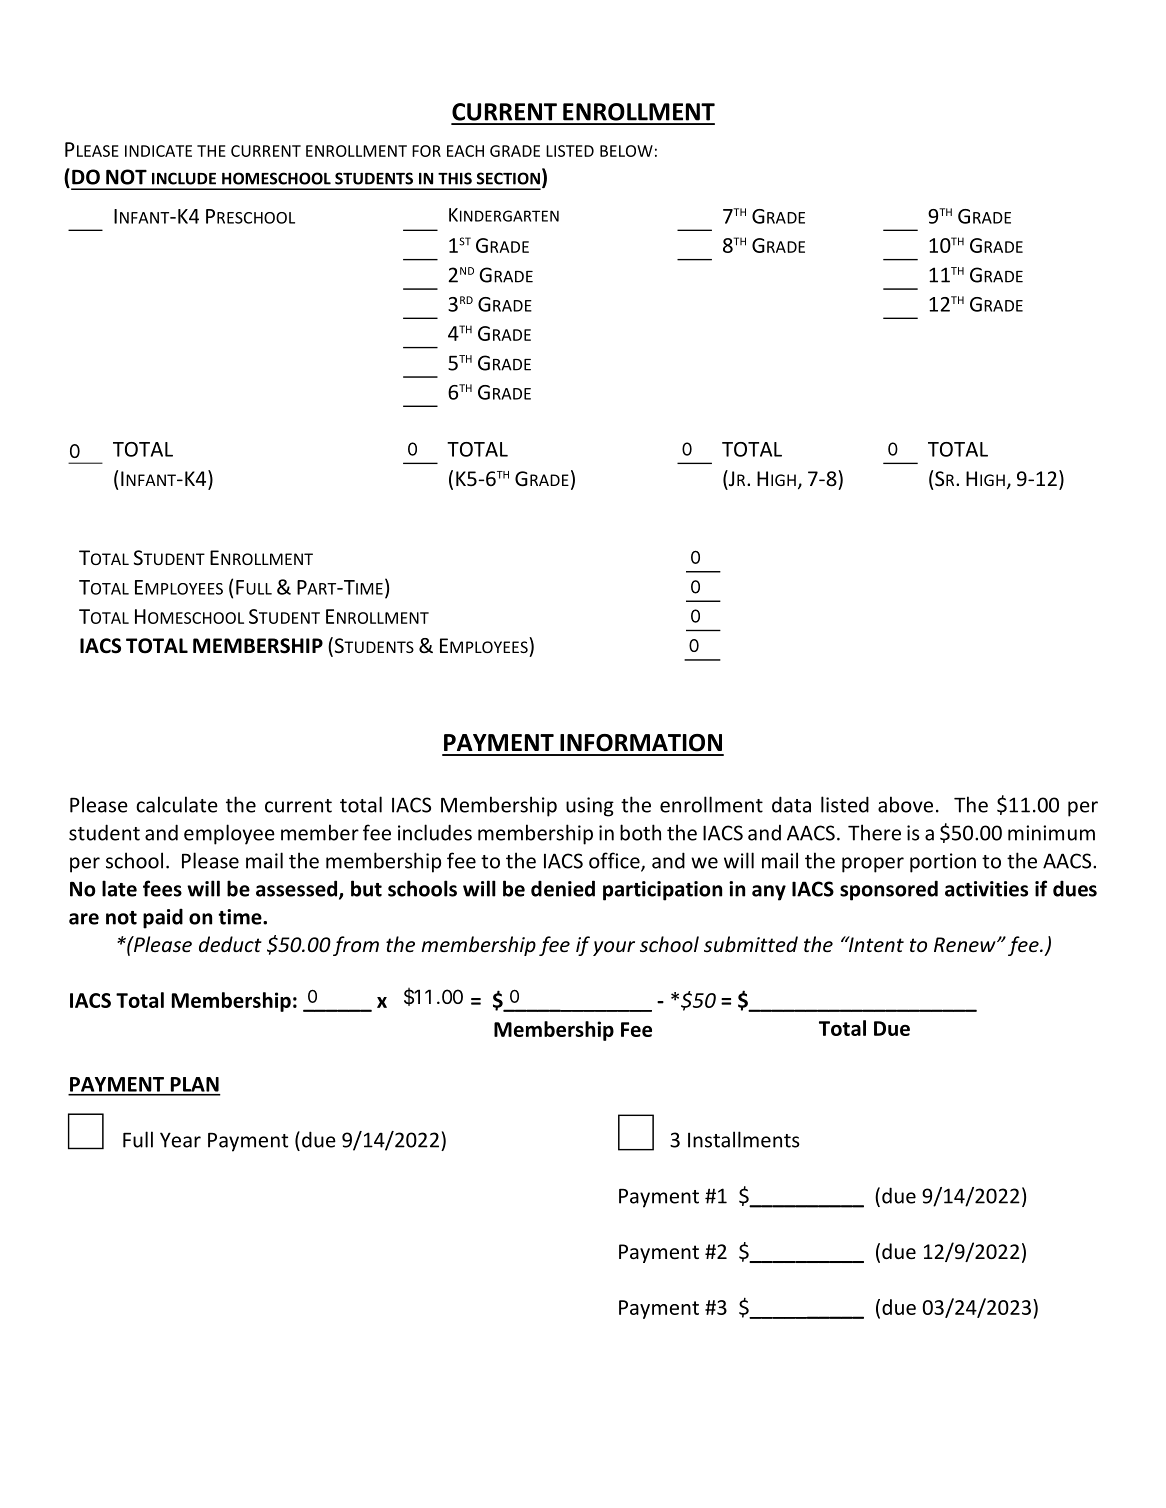 This document has width=1166, height=1508. Describe the element at coordinates (158, 151) in the document. I see `INDICATE` at that location.
